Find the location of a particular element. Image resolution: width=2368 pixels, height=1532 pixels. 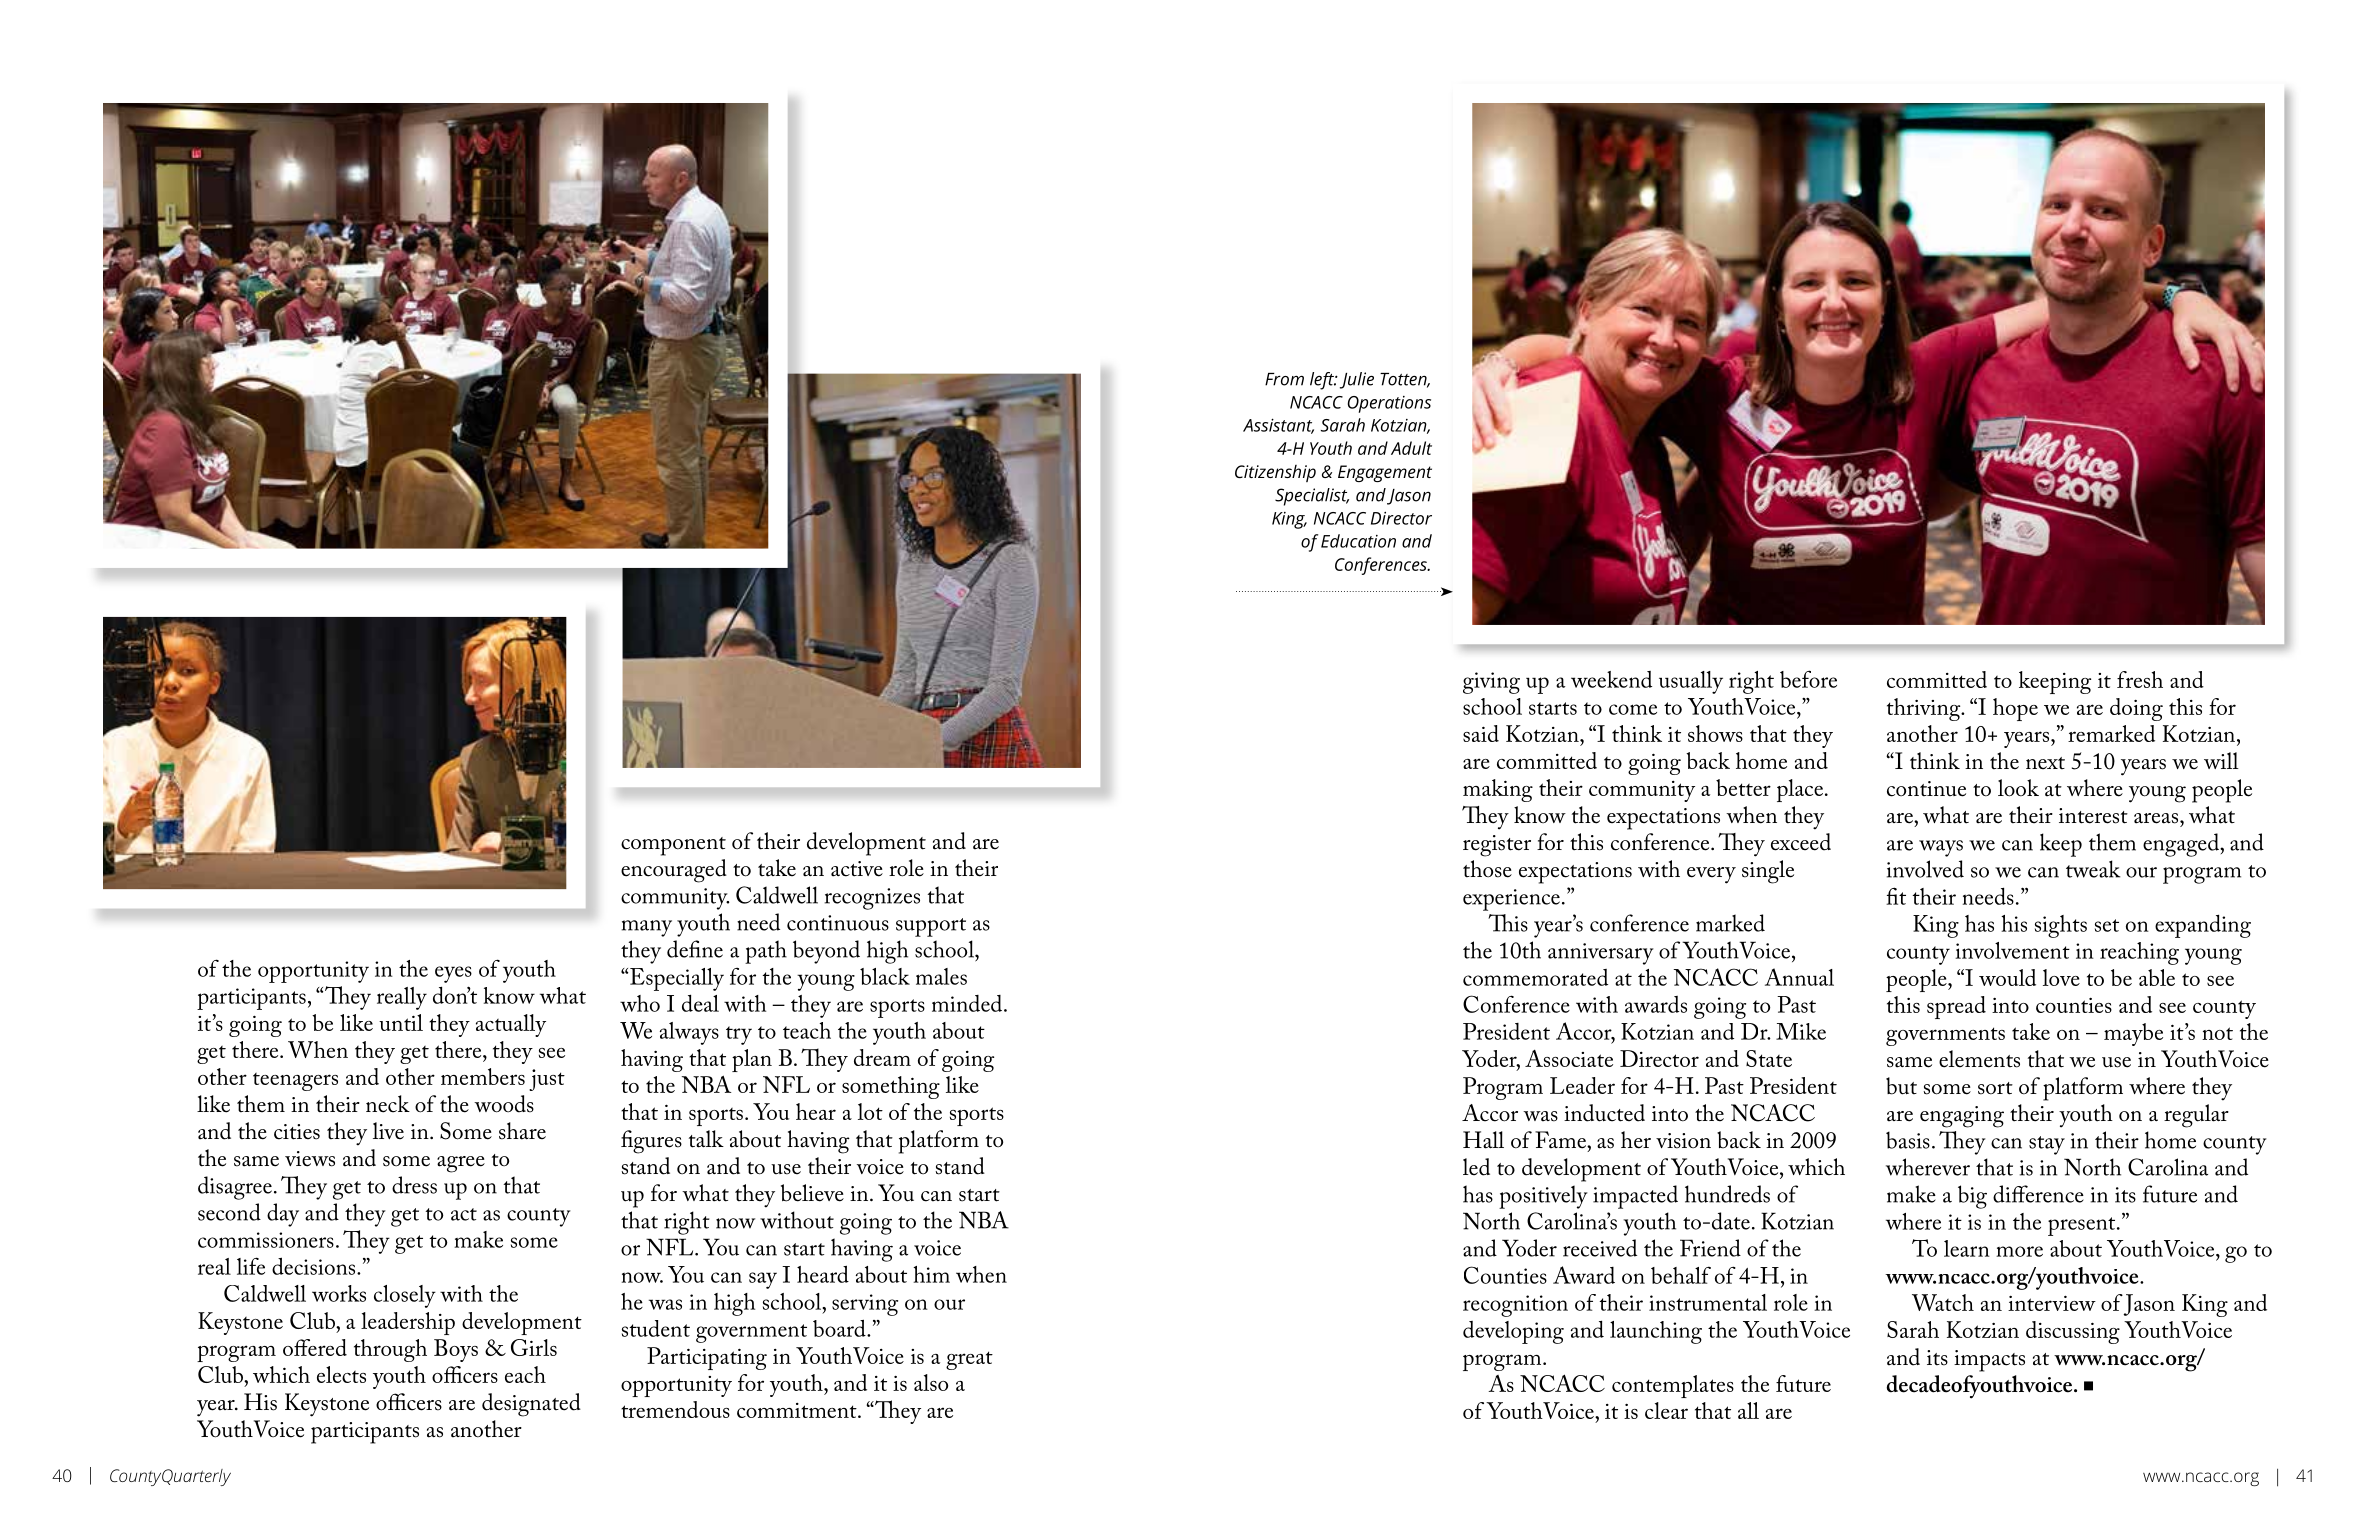

Adult is located at coordinates (1411, 448).
